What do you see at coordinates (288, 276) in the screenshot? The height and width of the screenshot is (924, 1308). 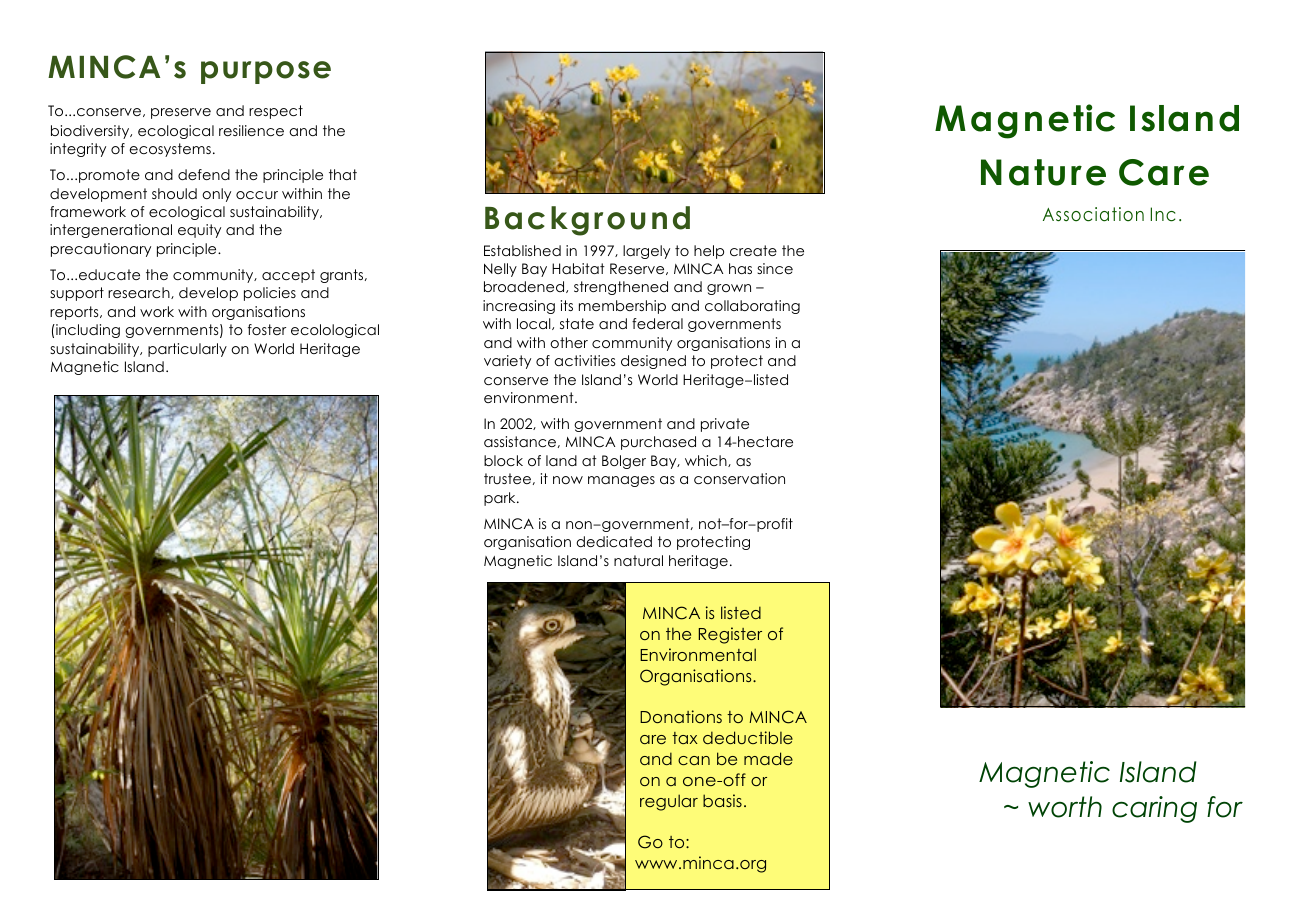 I see `accept` at bounding box center [288, 276].
